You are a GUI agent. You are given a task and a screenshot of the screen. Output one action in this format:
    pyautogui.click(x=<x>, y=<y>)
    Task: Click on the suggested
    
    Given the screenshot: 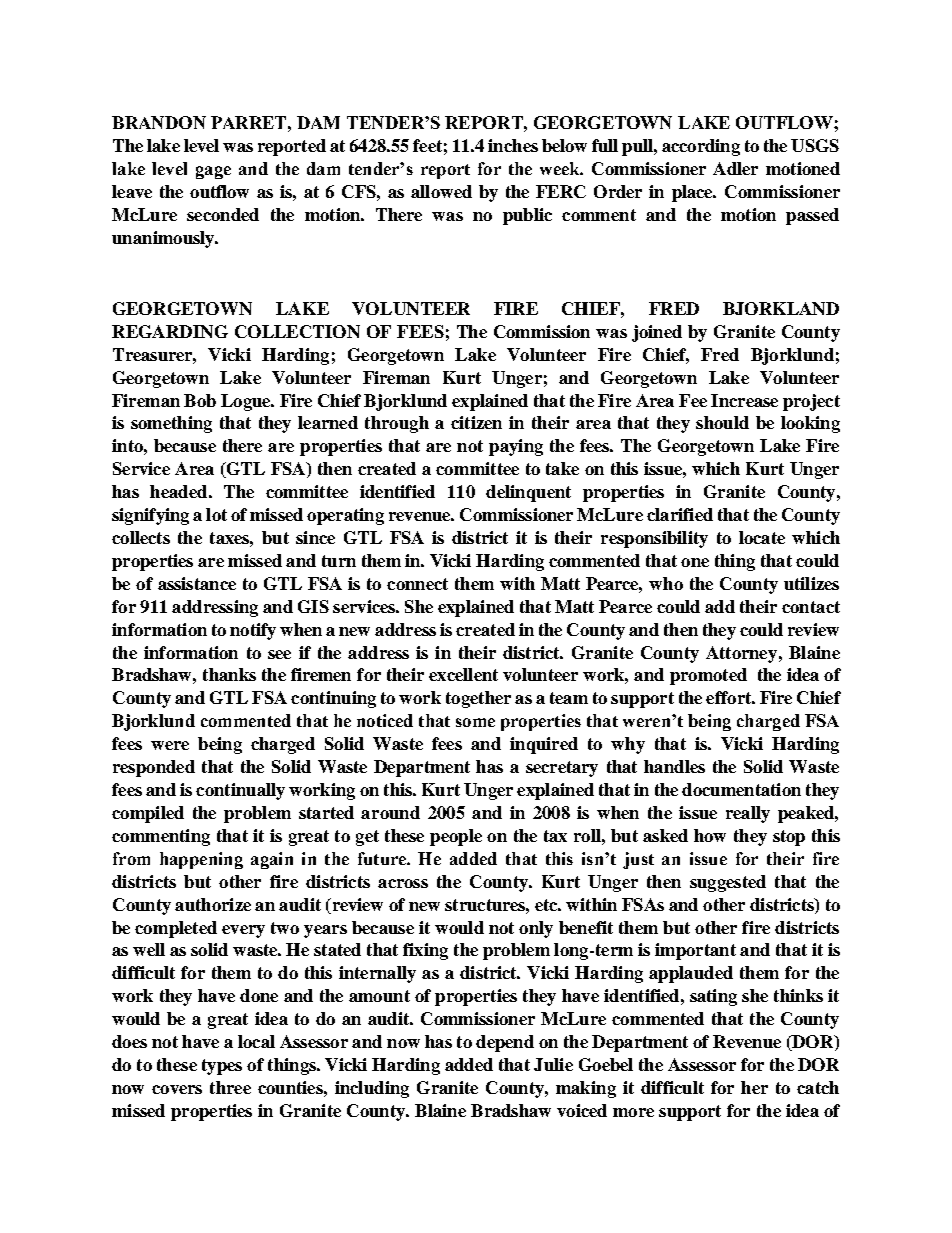 What is the action you would take?
    pyautogui.click(x=728, y=883)
